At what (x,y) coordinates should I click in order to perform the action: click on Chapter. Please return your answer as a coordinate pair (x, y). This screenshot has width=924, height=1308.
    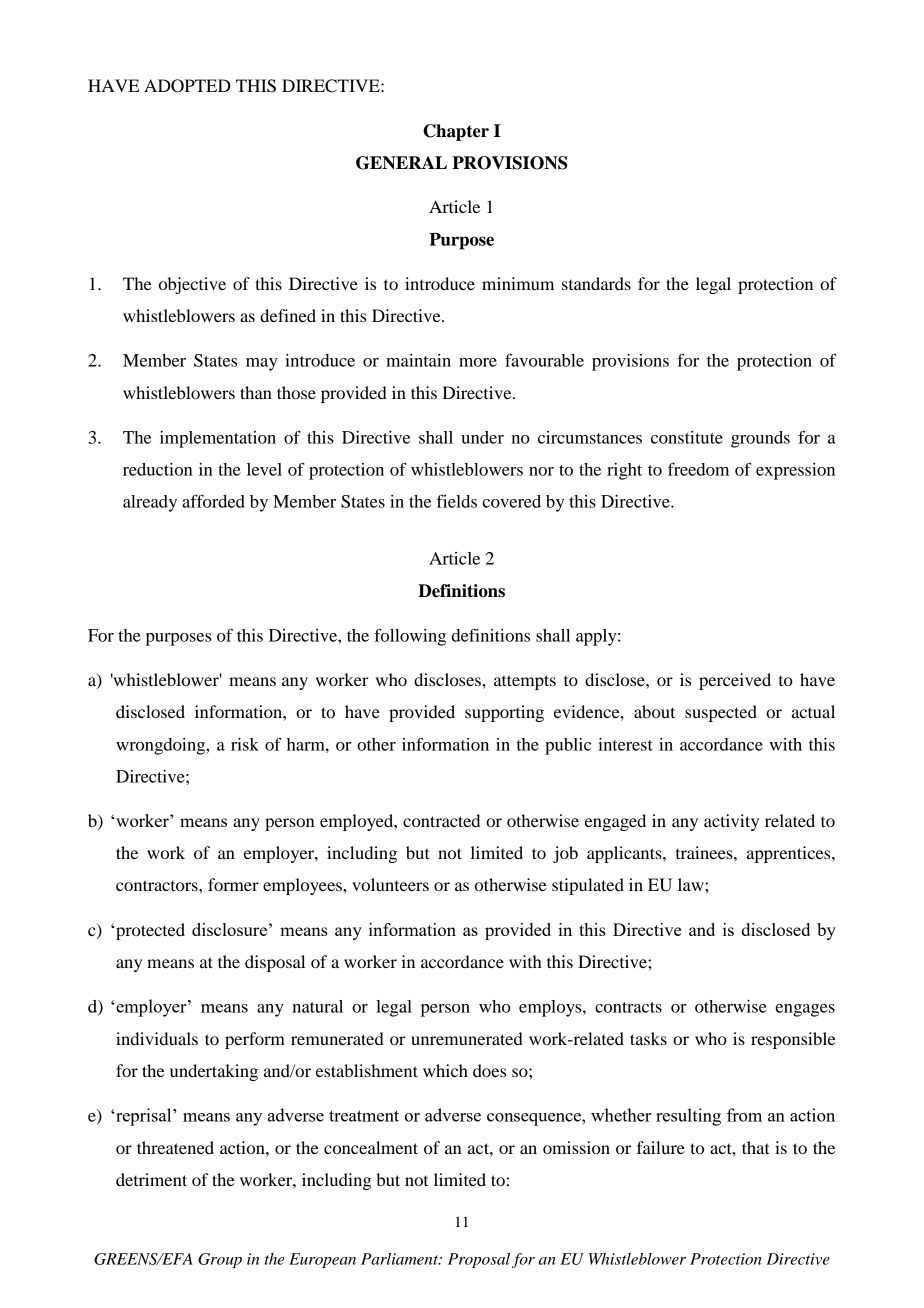
    Looking at the image, I should click on (456, 132).
